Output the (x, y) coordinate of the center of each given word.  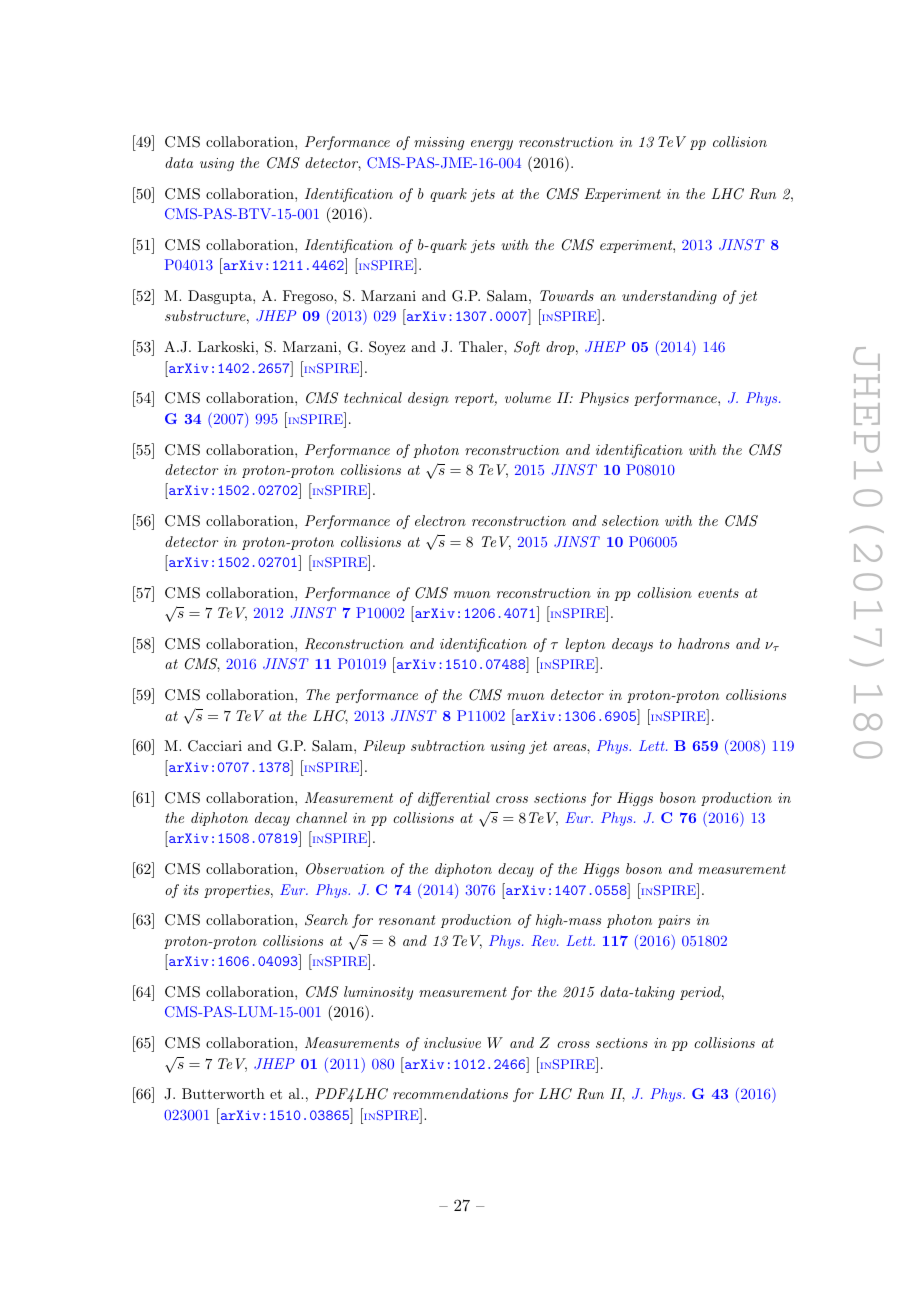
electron (440, 520)
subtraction (448, 745)
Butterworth (223, 1093)
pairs (674, 921)
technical (373, 397)
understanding (669, 297)
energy (492, 145)
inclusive (452, 1042)
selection (630, 520)
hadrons (704, 643)
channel (321, 817)
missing (439, 143)
